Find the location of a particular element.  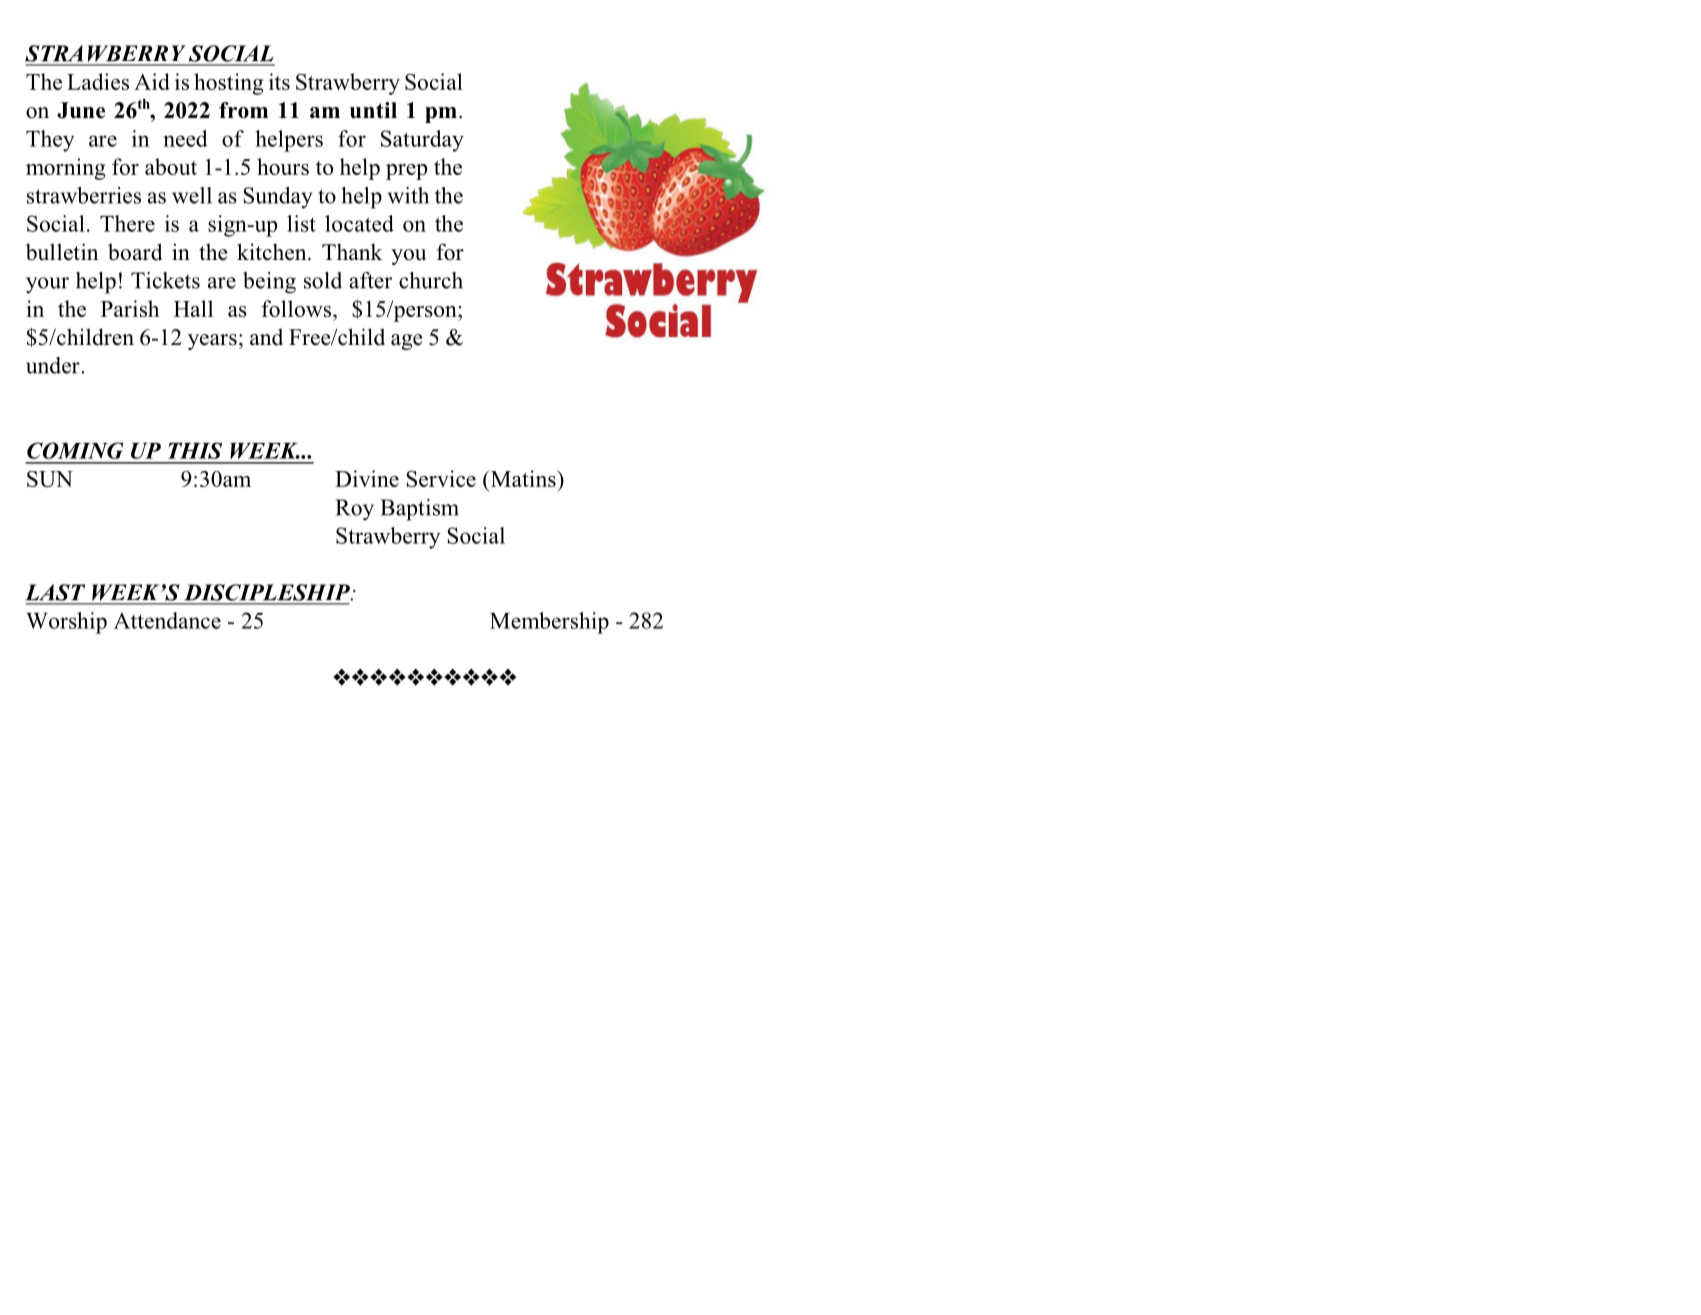

its is located at coordinates (279, 81).
